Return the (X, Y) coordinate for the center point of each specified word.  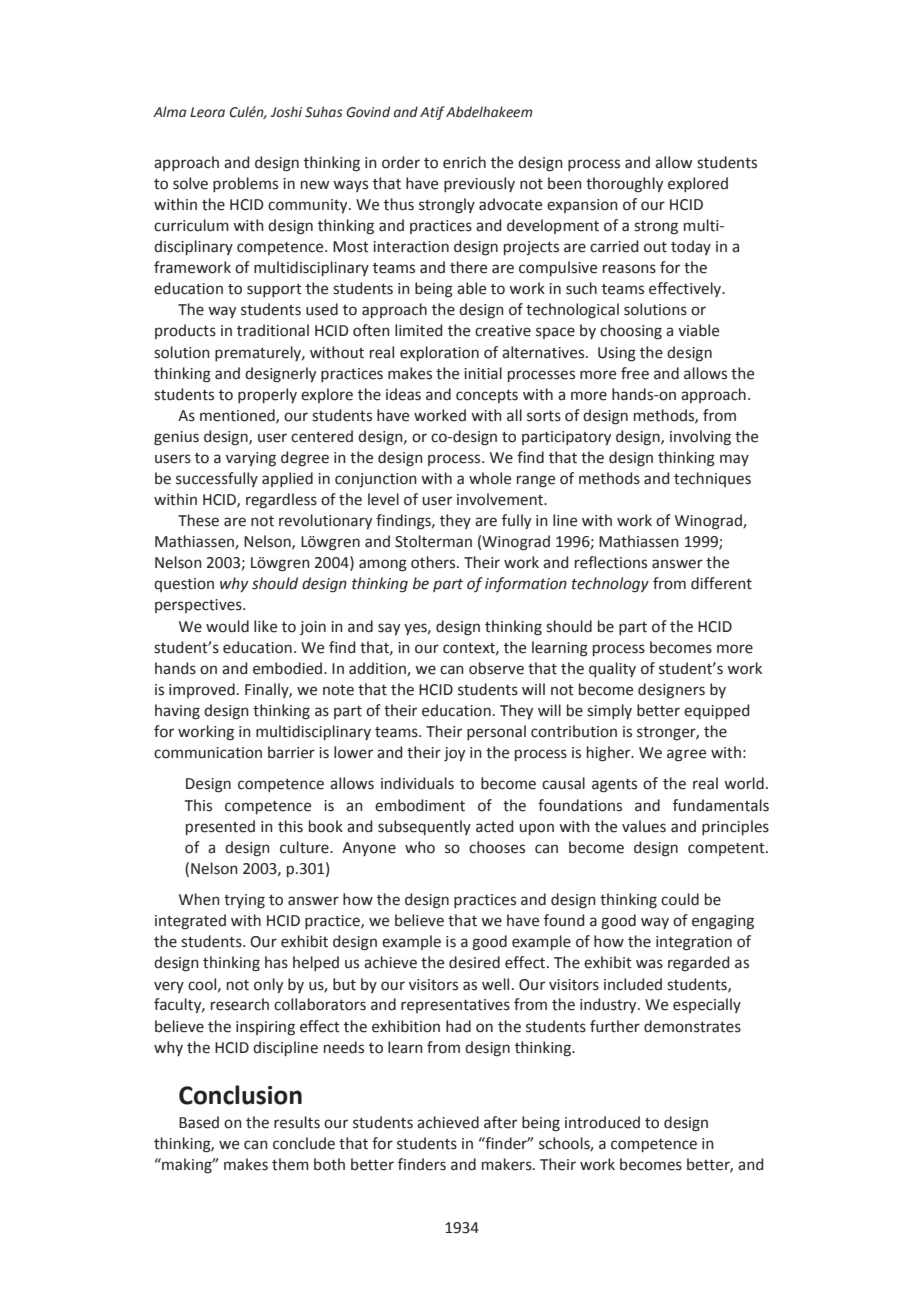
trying (244, 901)
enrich (464, 162)
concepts (487, 396)
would (227, 626)
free (635, 373)
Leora (207, 112)
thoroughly (624, 185)
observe (496, 668)
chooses (497, 847)
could (680, 899)
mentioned (238, 416)
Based (199, 1122)
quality (612, 669)
